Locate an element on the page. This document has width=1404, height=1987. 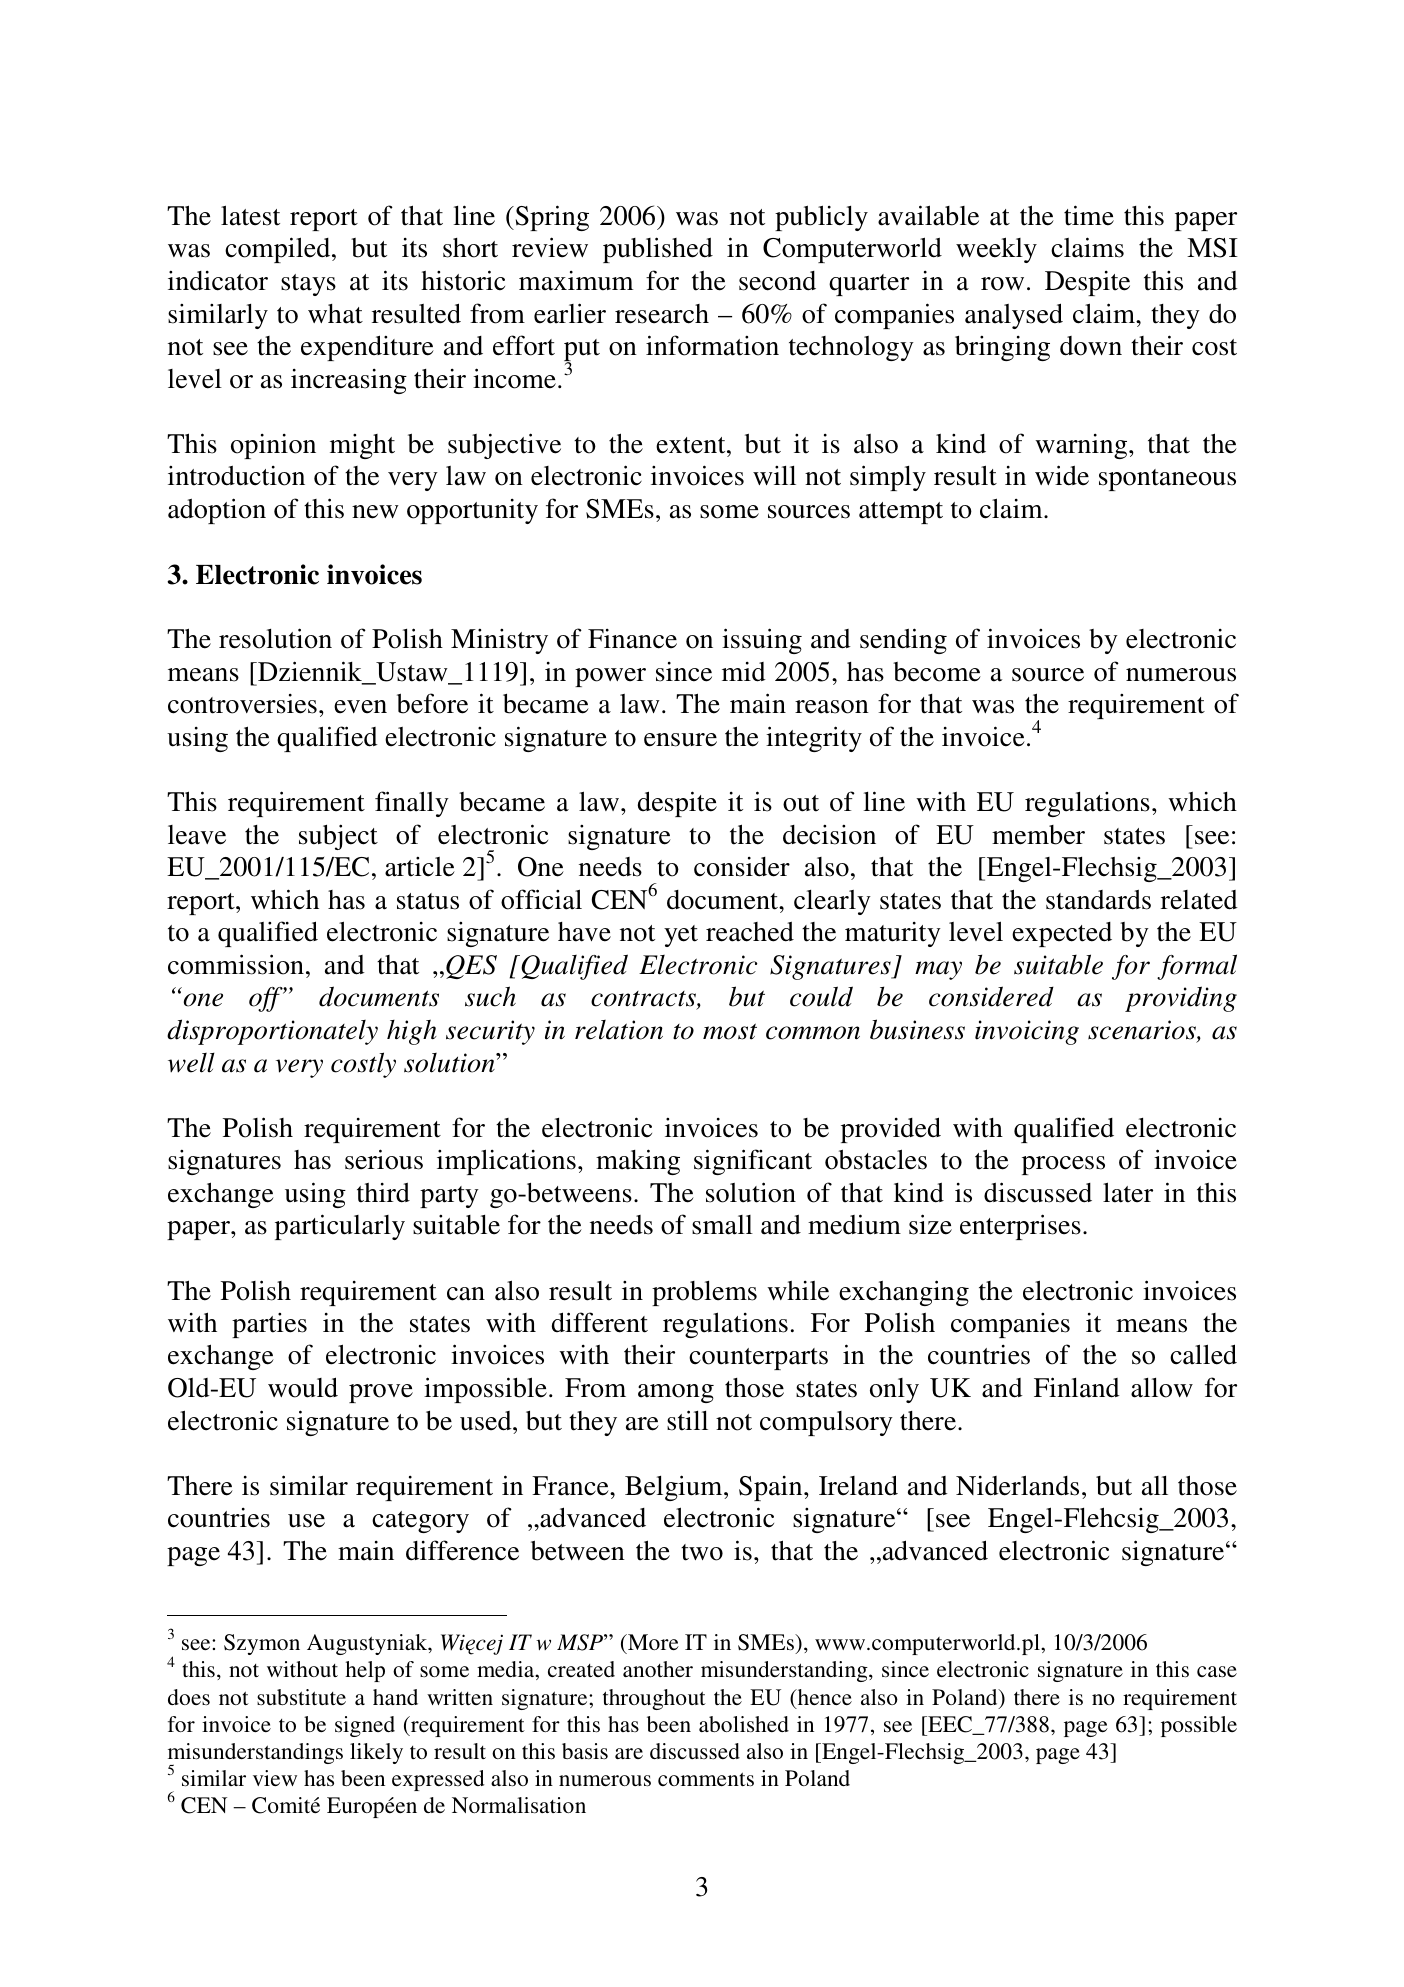
disproportionately is located at coordinates (272, 1032).
